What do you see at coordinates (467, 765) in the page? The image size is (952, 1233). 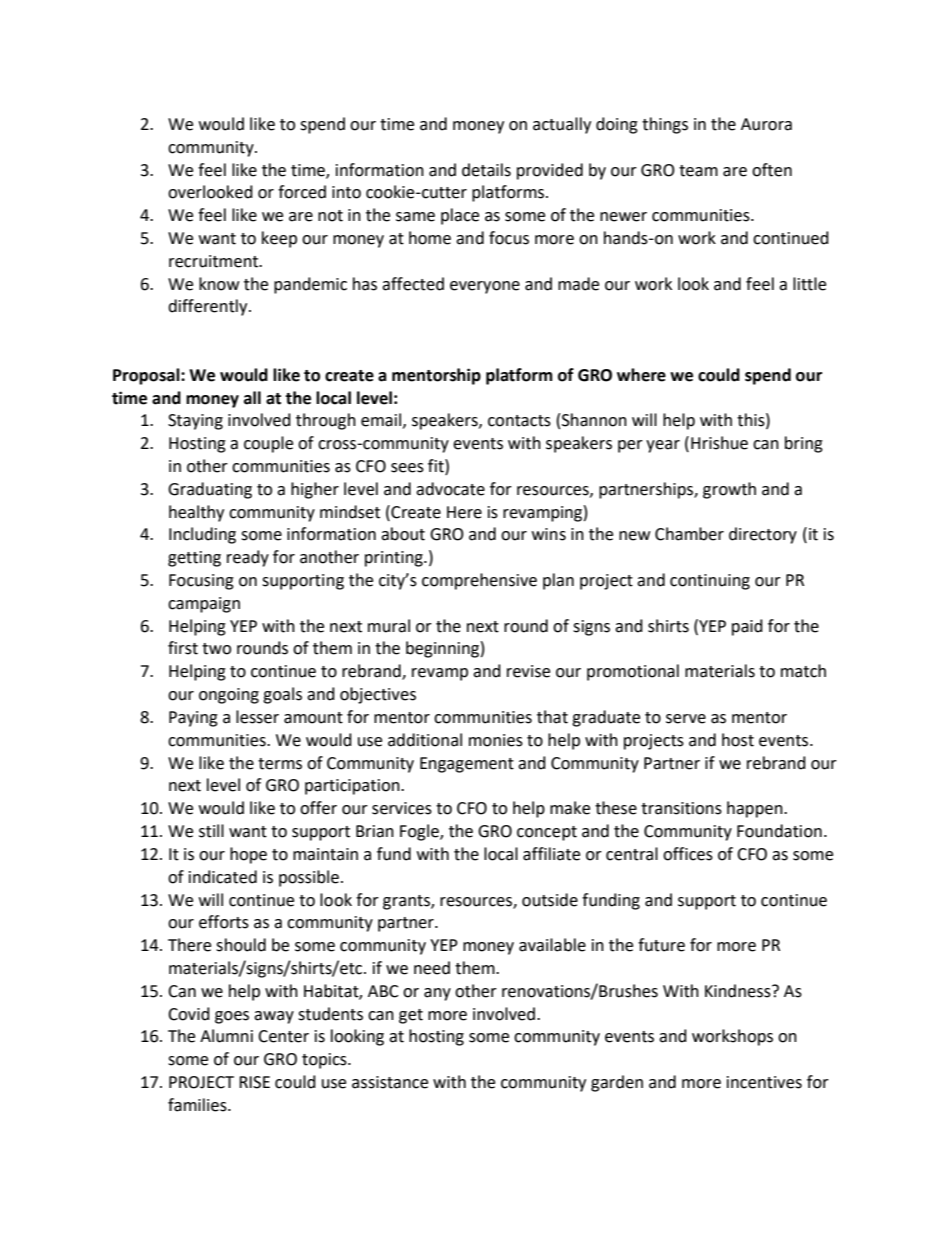 I see `Engagement` at bounding box center [467, 765].
